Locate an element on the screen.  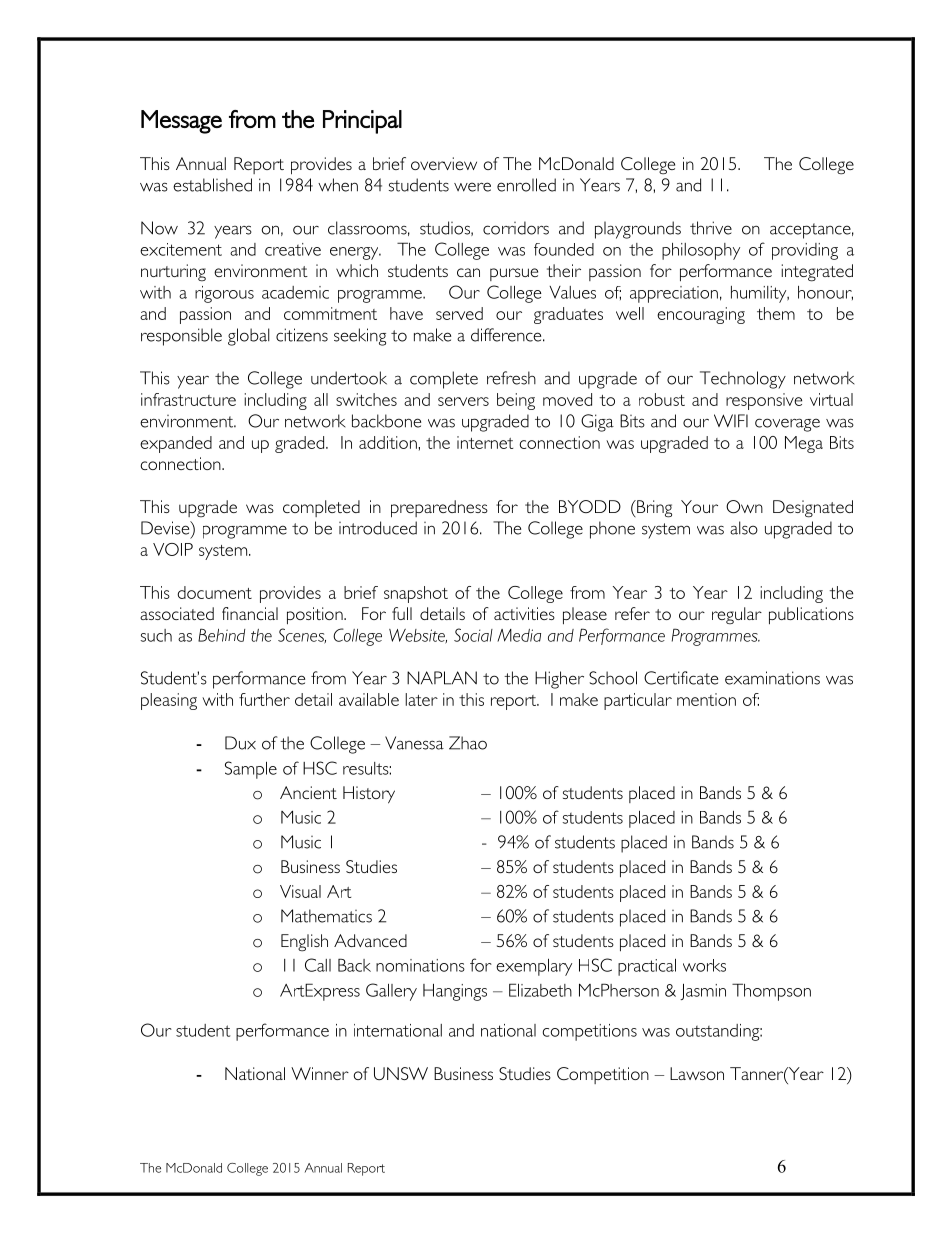
document is located at coordinates (214, 592).
